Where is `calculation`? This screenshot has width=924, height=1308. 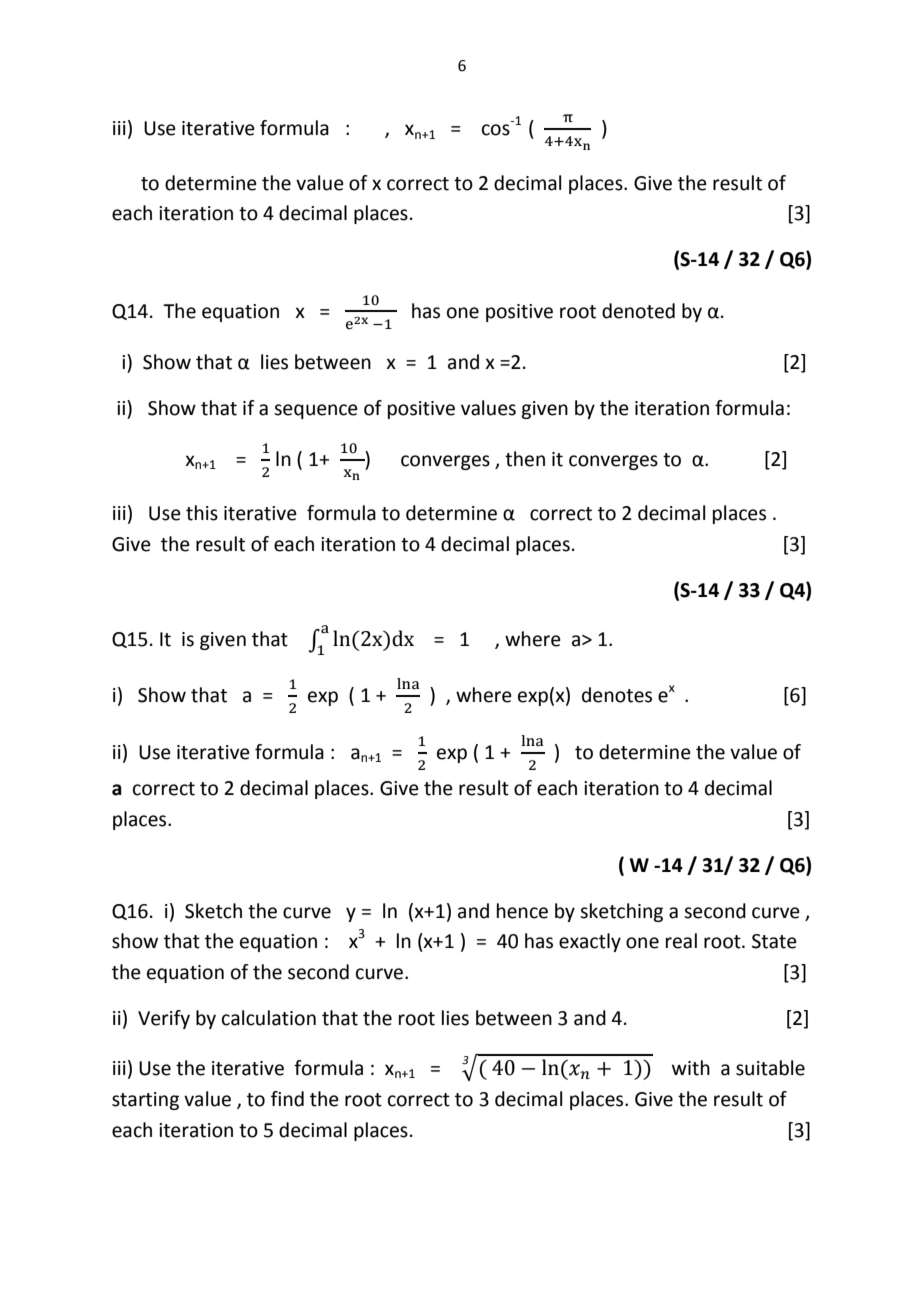 calculation is located at coordinates (269, 1018).
